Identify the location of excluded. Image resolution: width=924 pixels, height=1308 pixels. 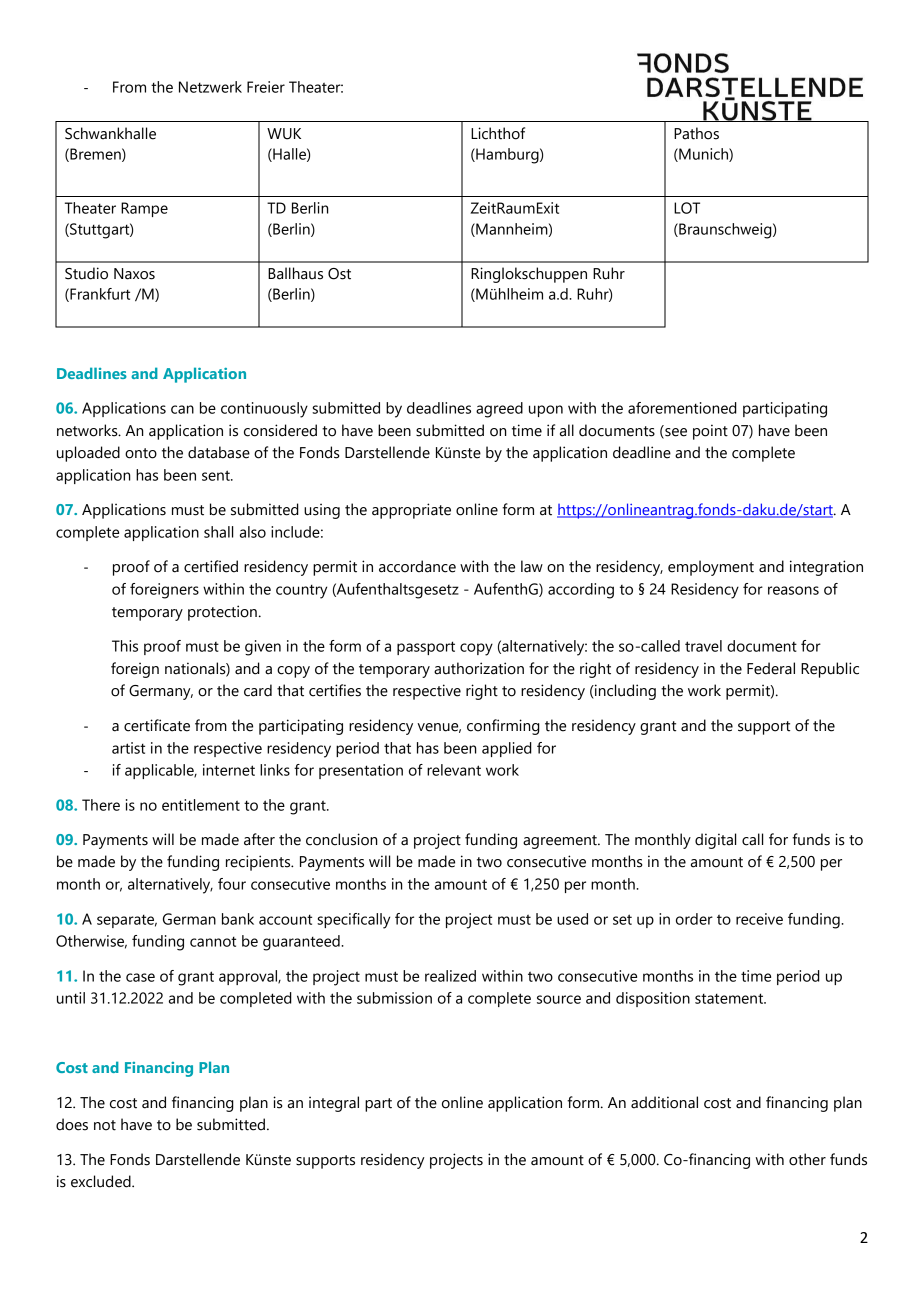
(102, 1181).
